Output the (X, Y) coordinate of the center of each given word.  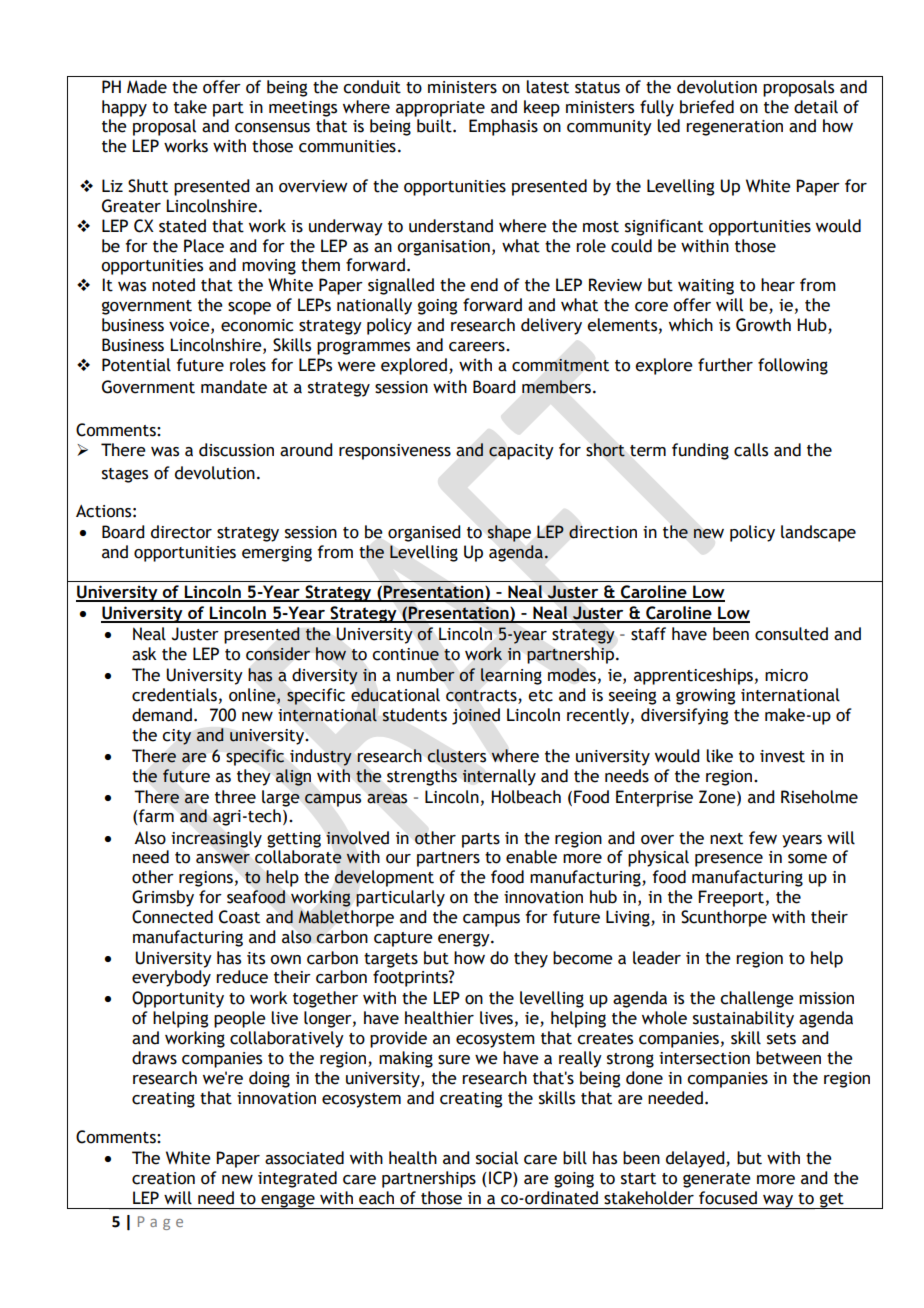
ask (144, 654)
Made (147, 87)
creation (163, 1178)
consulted (791, 634)
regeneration (734, 128)
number (426, 675)
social (497, 1158)
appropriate (440, 109)
